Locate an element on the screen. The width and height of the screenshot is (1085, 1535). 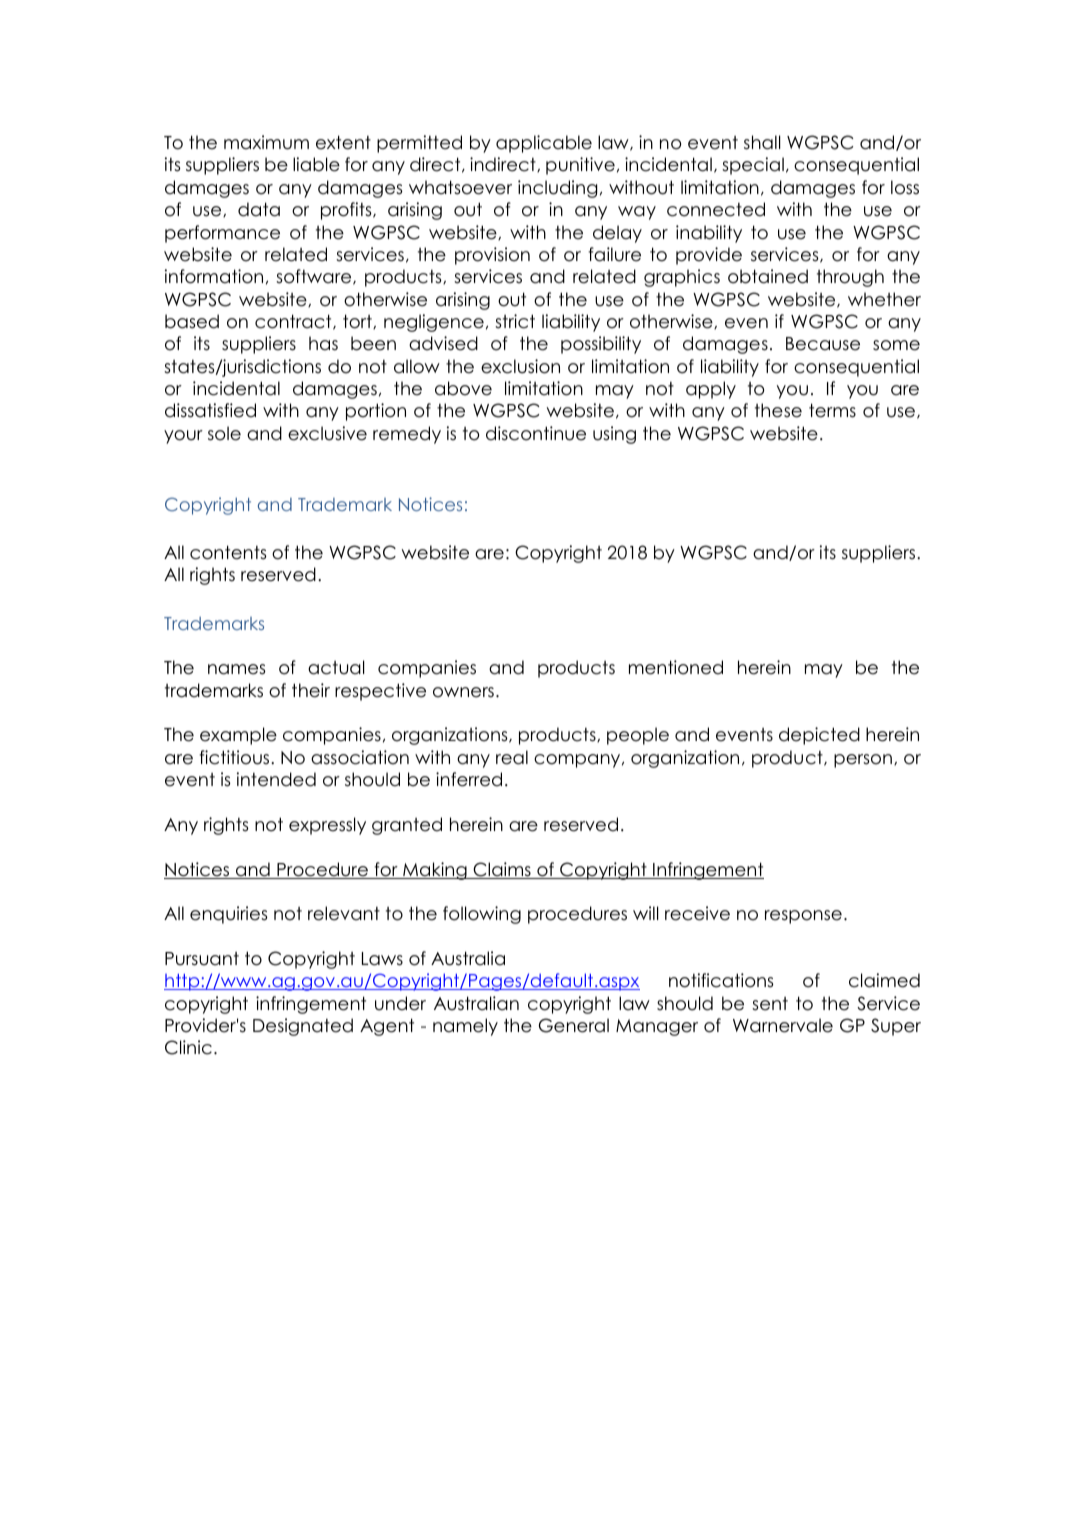
depicted is located at coordinates (819, 736).
